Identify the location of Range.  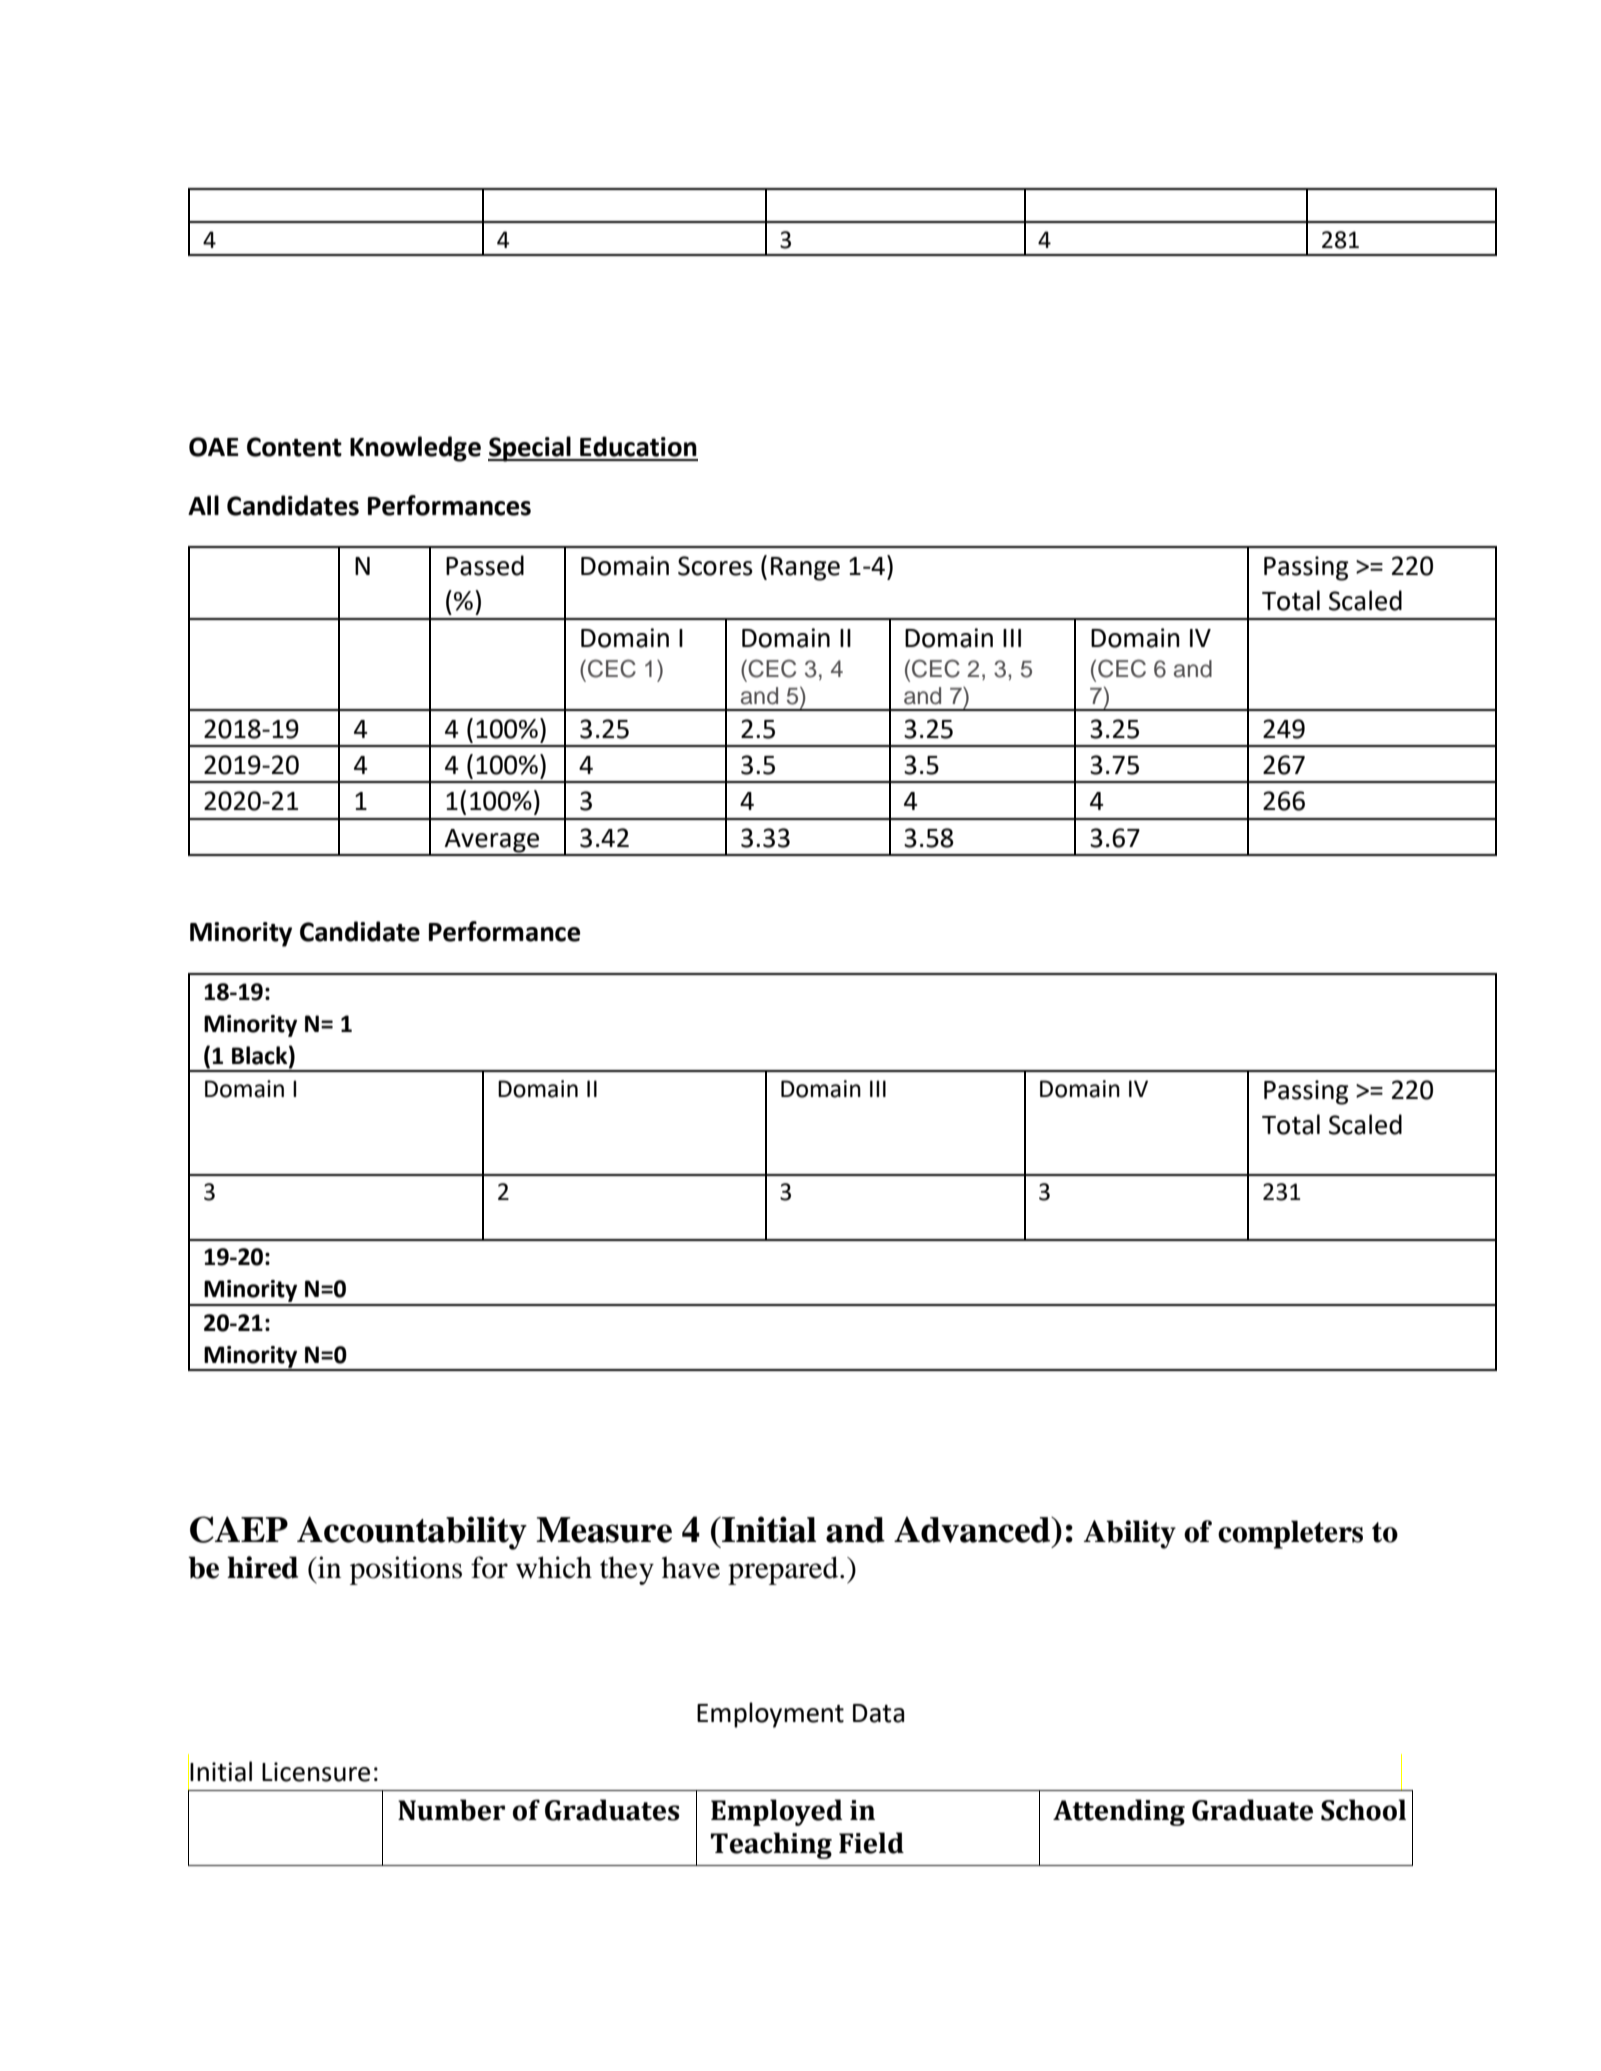
(805, 569).
